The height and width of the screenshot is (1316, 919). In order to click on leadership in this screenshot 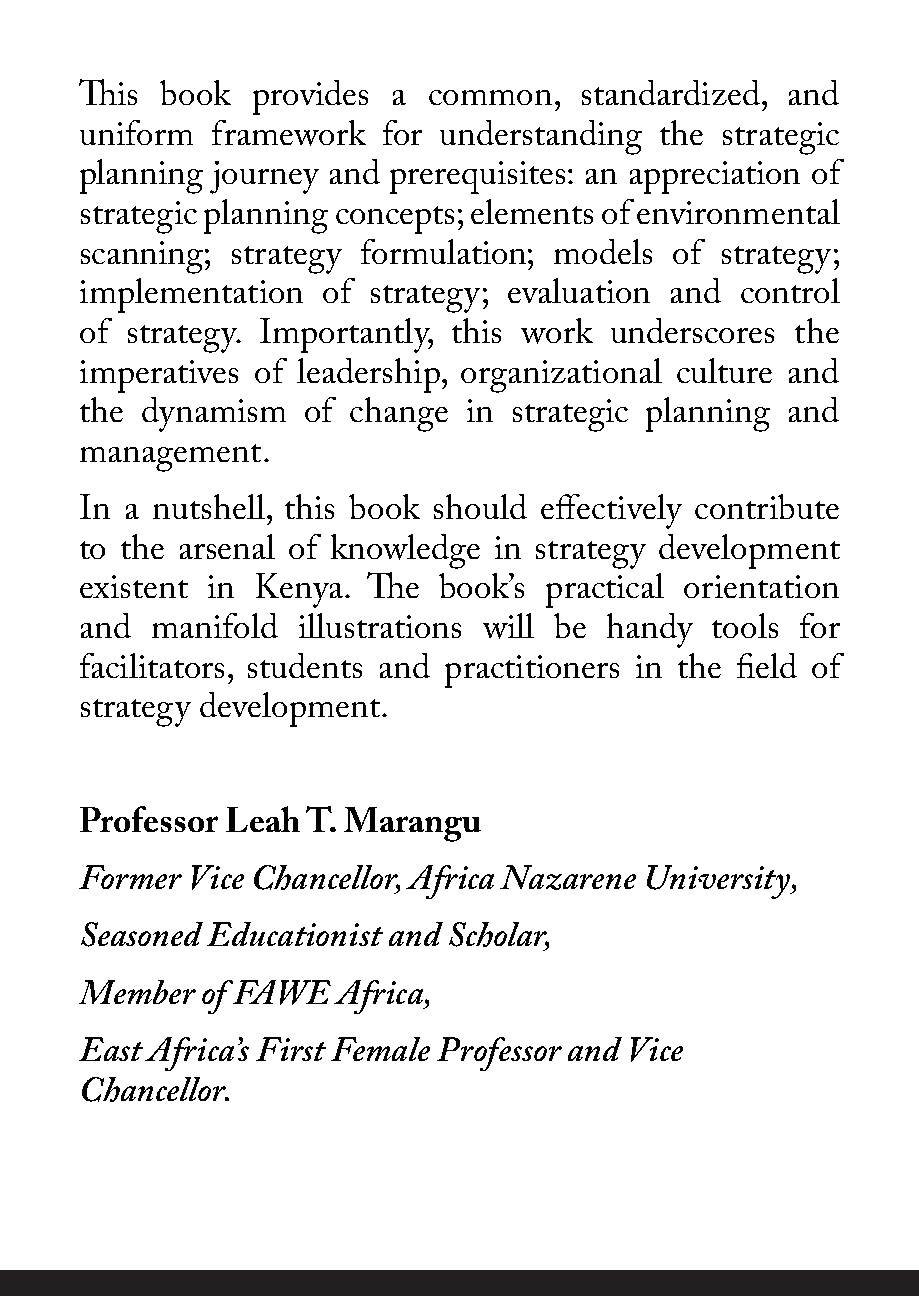, I will do `click(368, 375)`.
